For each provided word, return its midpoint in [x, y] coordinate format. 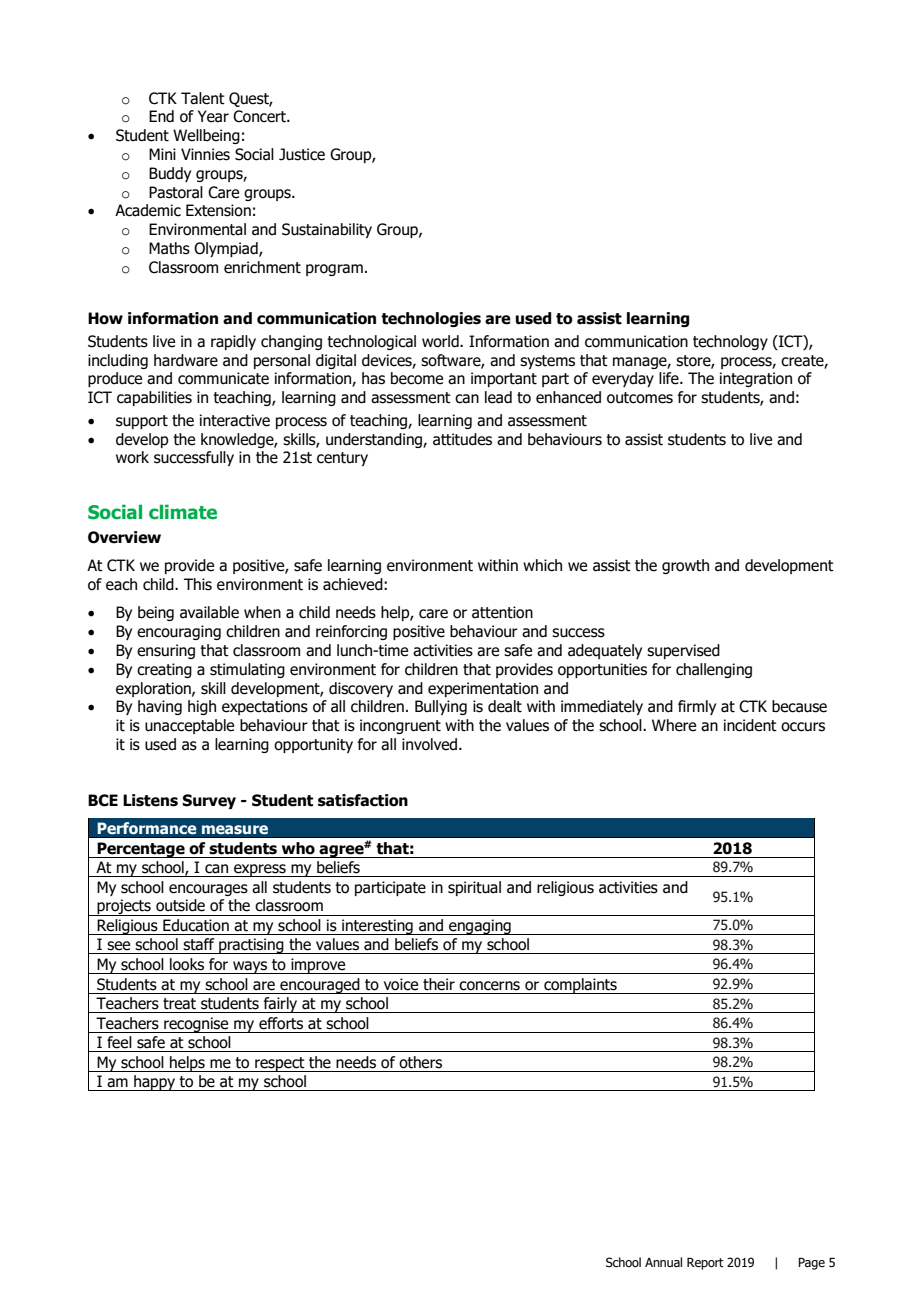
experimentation [483, 689]
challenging [714, 670]
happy [155, 1083]
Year [213, 116]
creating [164, 670]
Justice [302, 154]
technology [730, 342]
